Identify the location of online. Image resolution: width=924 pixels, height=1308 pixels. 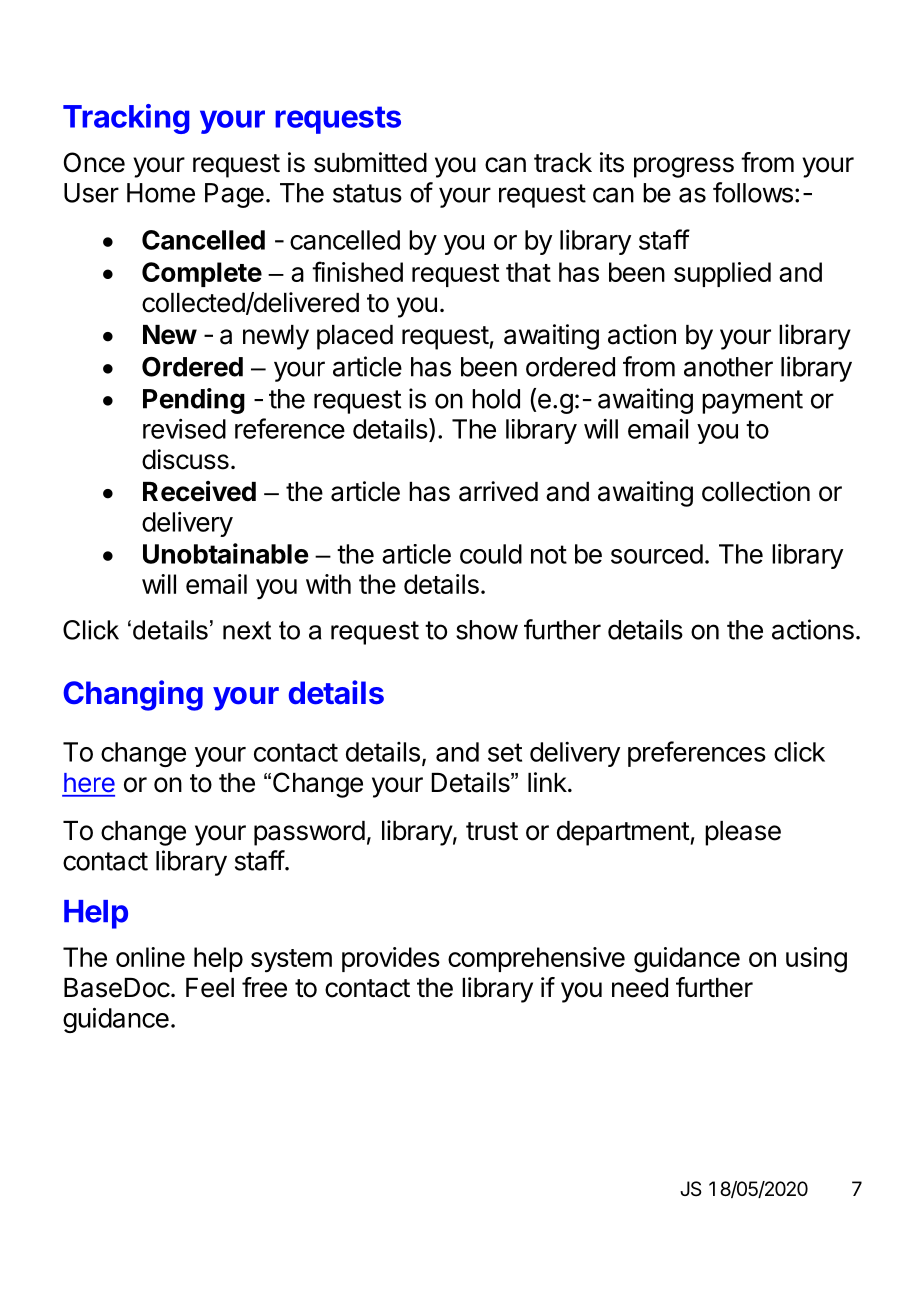
(150, 957).
